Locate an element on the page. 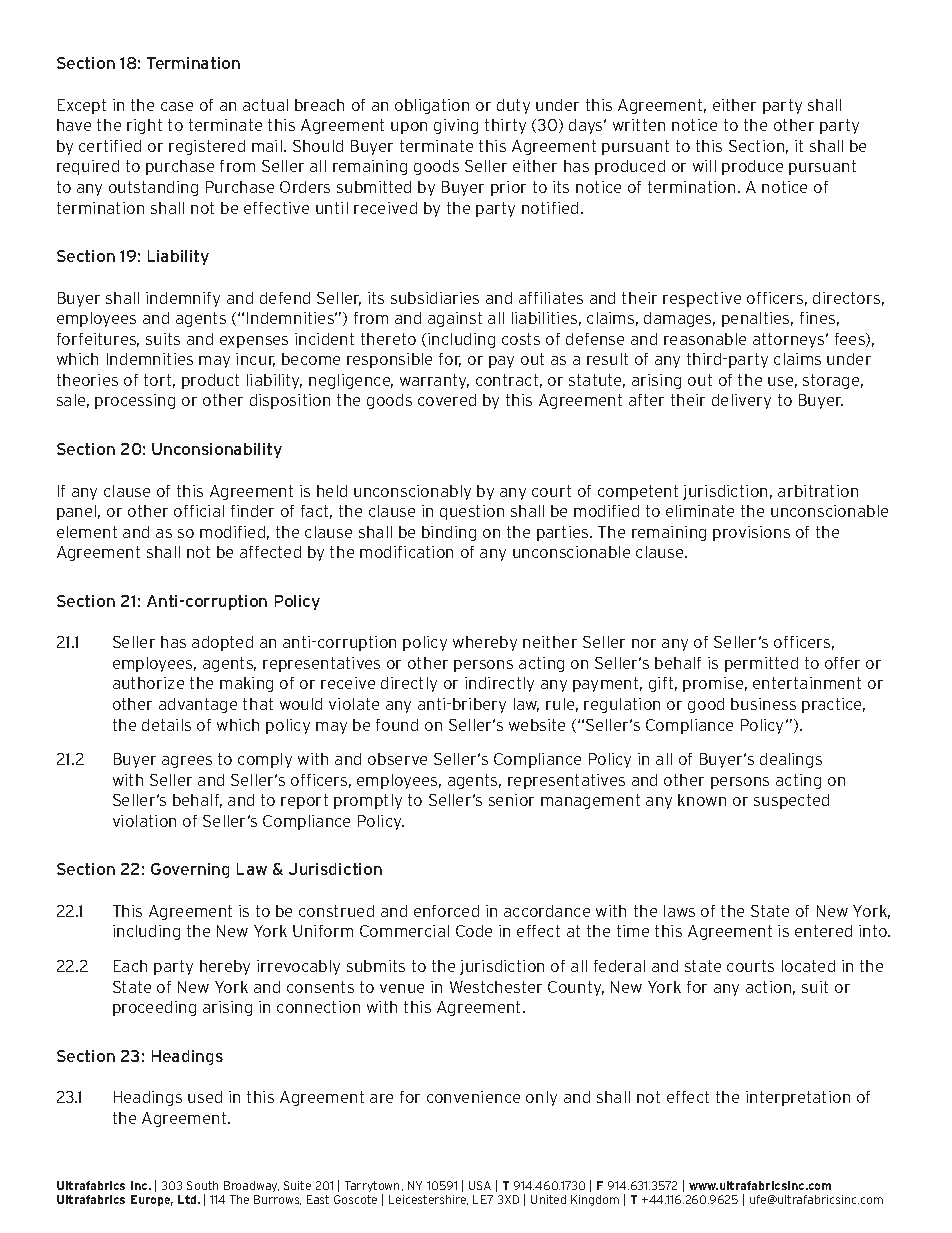 This document has height=1233, width=952. USA is located at coordinates (480, 1185).
